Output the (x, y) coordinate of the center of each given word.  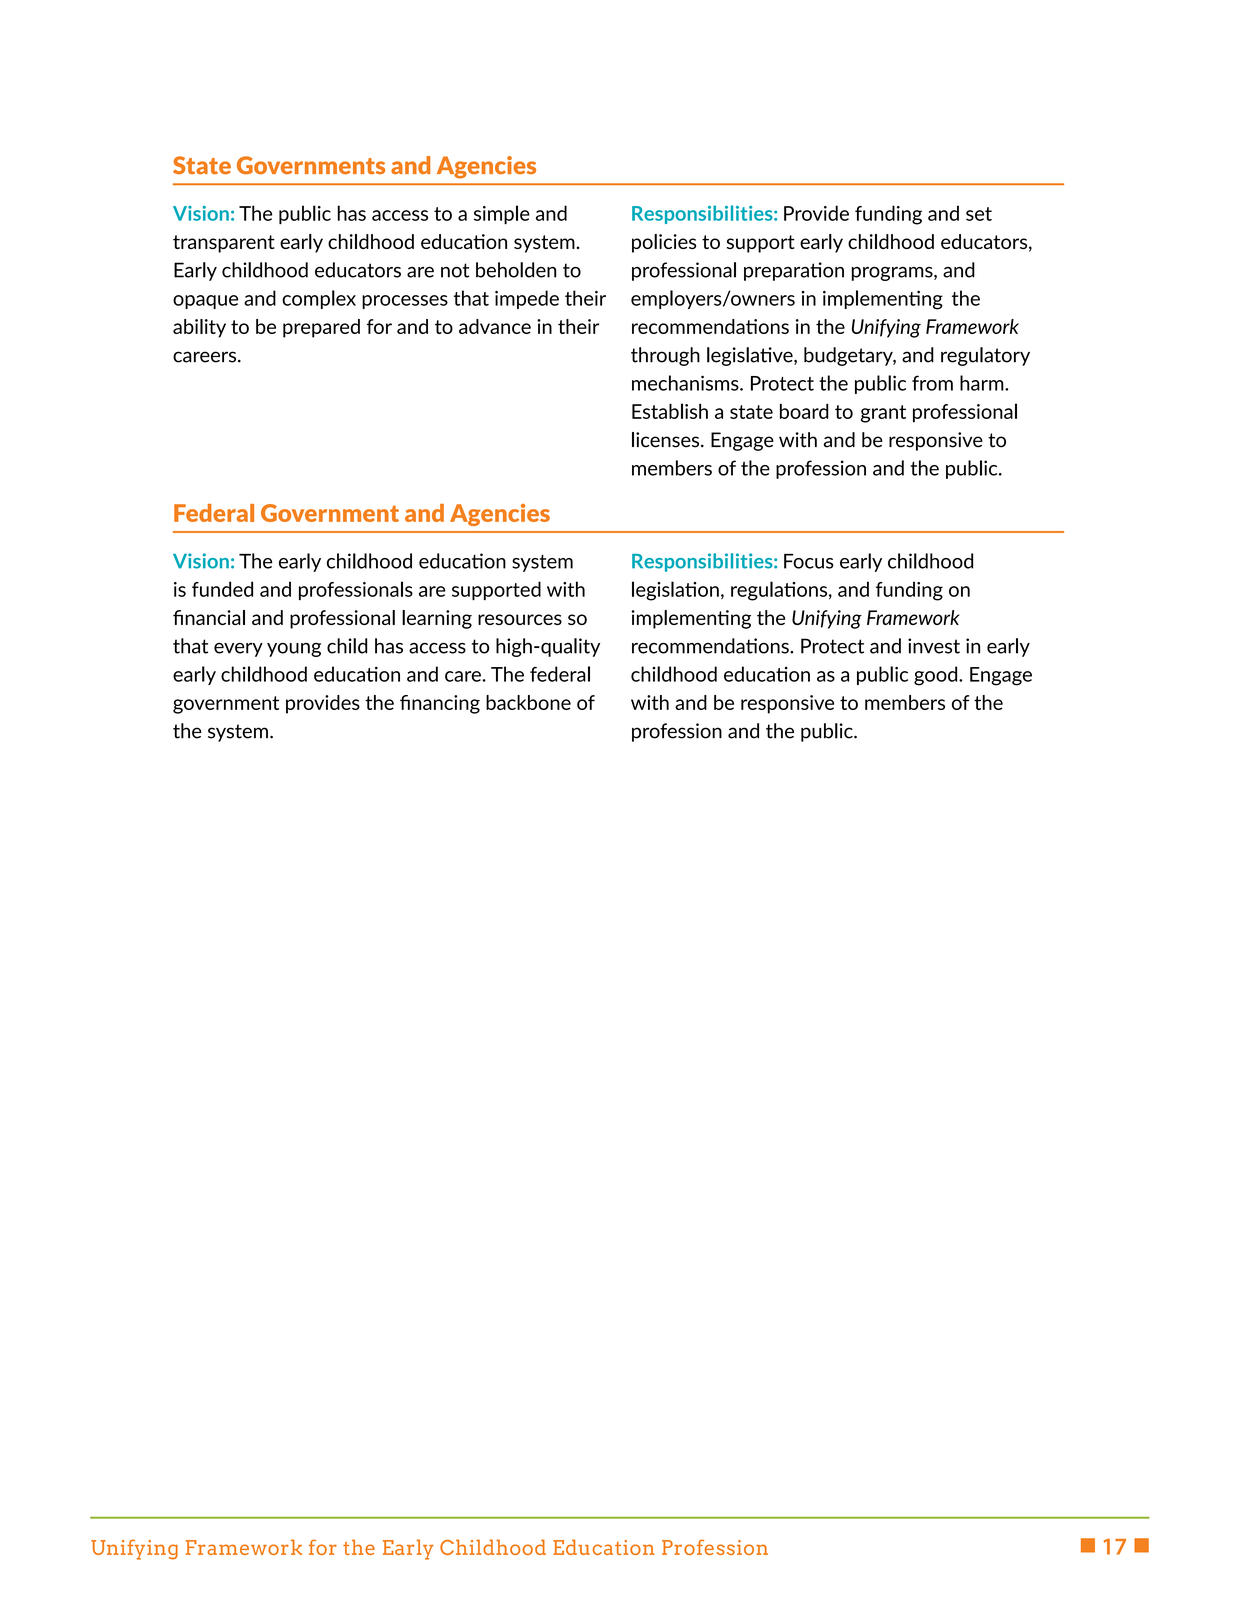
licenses (667, 440)
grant (883, 414)
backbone (528, 702)
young (294, 650)
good (937, 676)
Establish (670, 411)
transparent (224, 244)
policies (664, 243)
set (979, 214)
